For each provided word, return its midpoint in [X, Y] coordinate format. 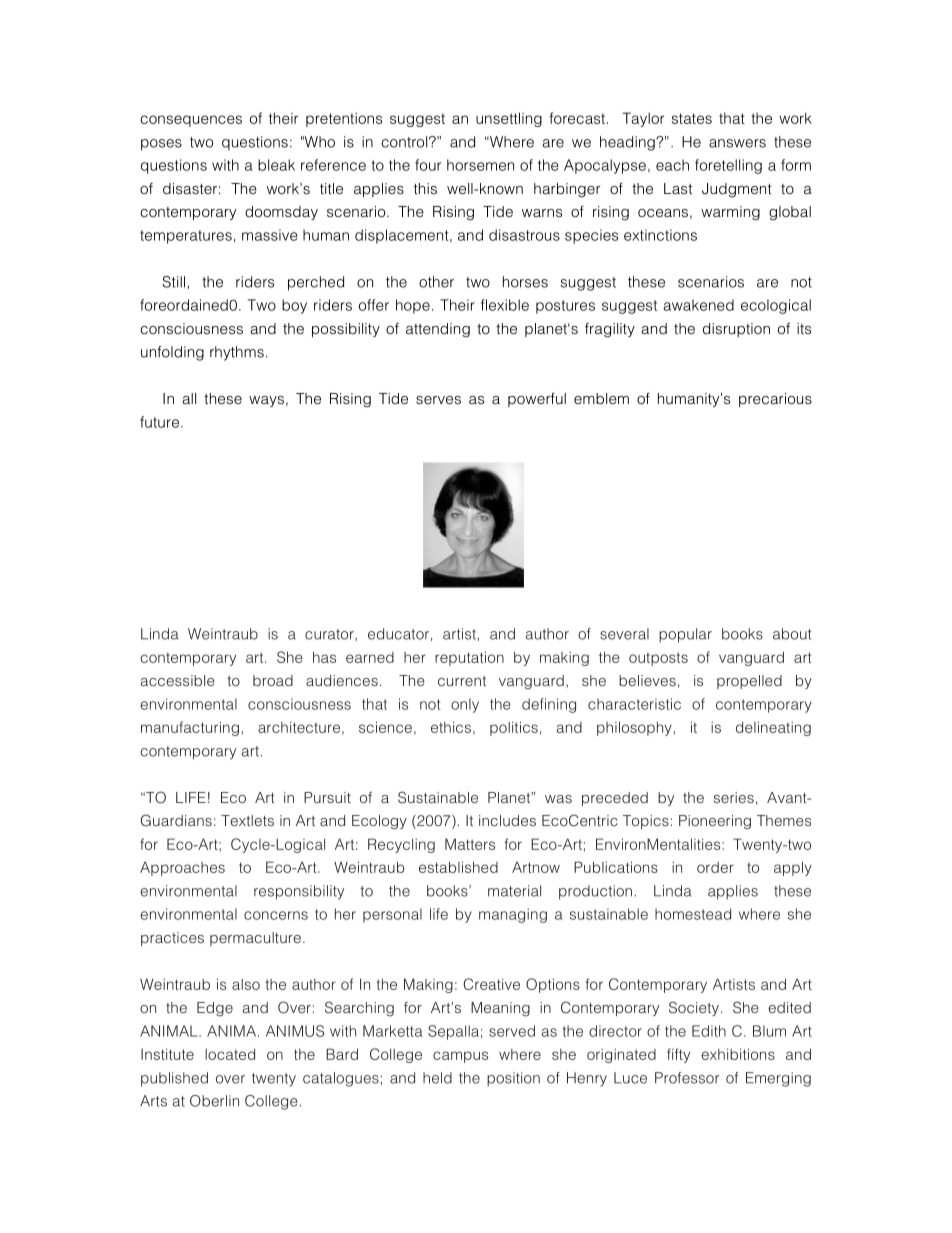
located [230, 1054]
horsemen [480, 165]
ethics [451, 727]
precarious [775, 400]
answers [737, 143]
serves [438, 400]
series [734, 797]
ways [266, 401]
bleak [276, 165]
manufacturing [190, 728]
